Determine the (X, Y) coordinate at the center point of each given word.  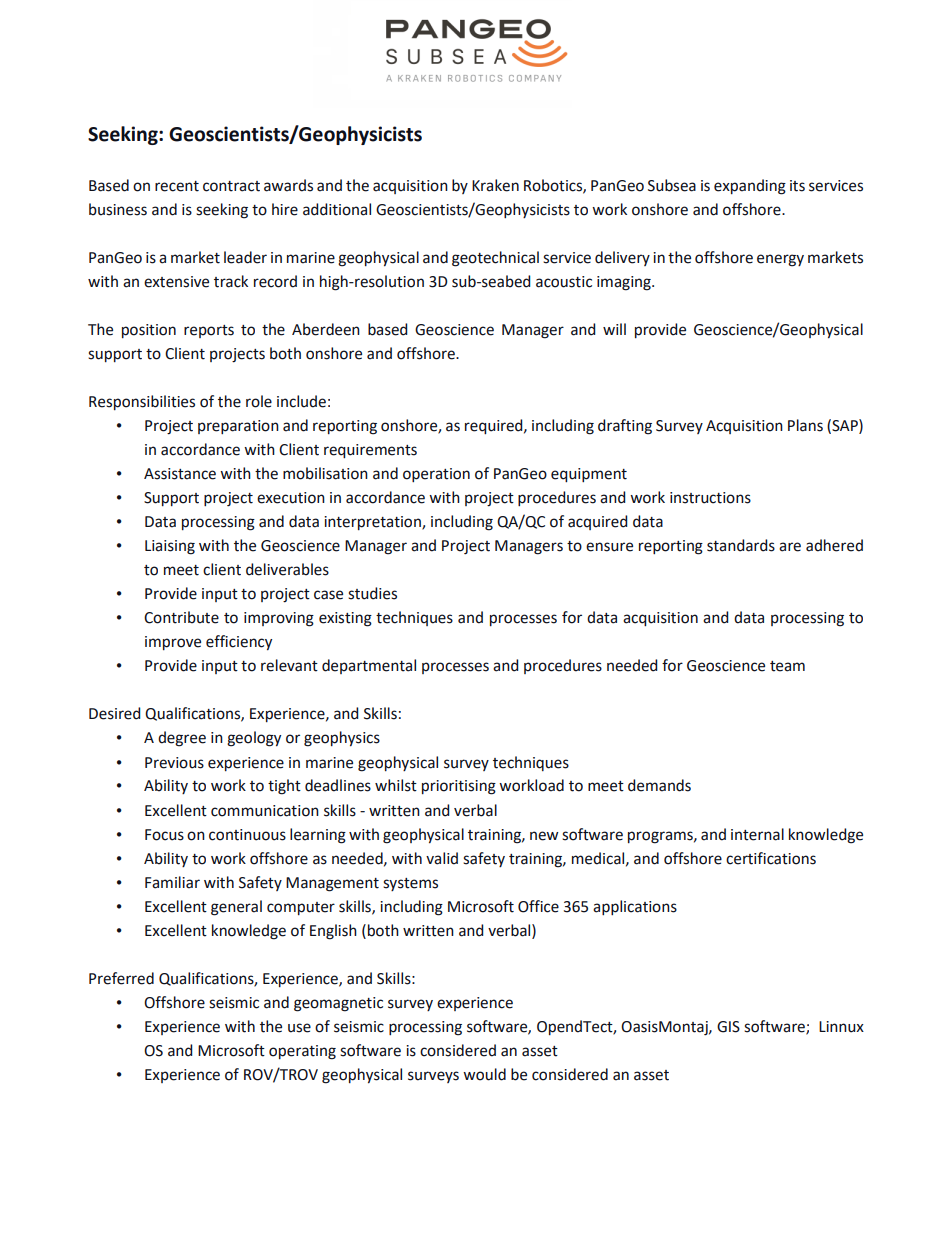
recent (177, 186)
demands (659, 785)
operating (302, 1052)
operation (436, 475)
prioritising (459, 787)
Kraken (495, 185)
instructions (710, 498)
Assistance (180, 474)
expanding (750, 187)
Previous (174, 763)
